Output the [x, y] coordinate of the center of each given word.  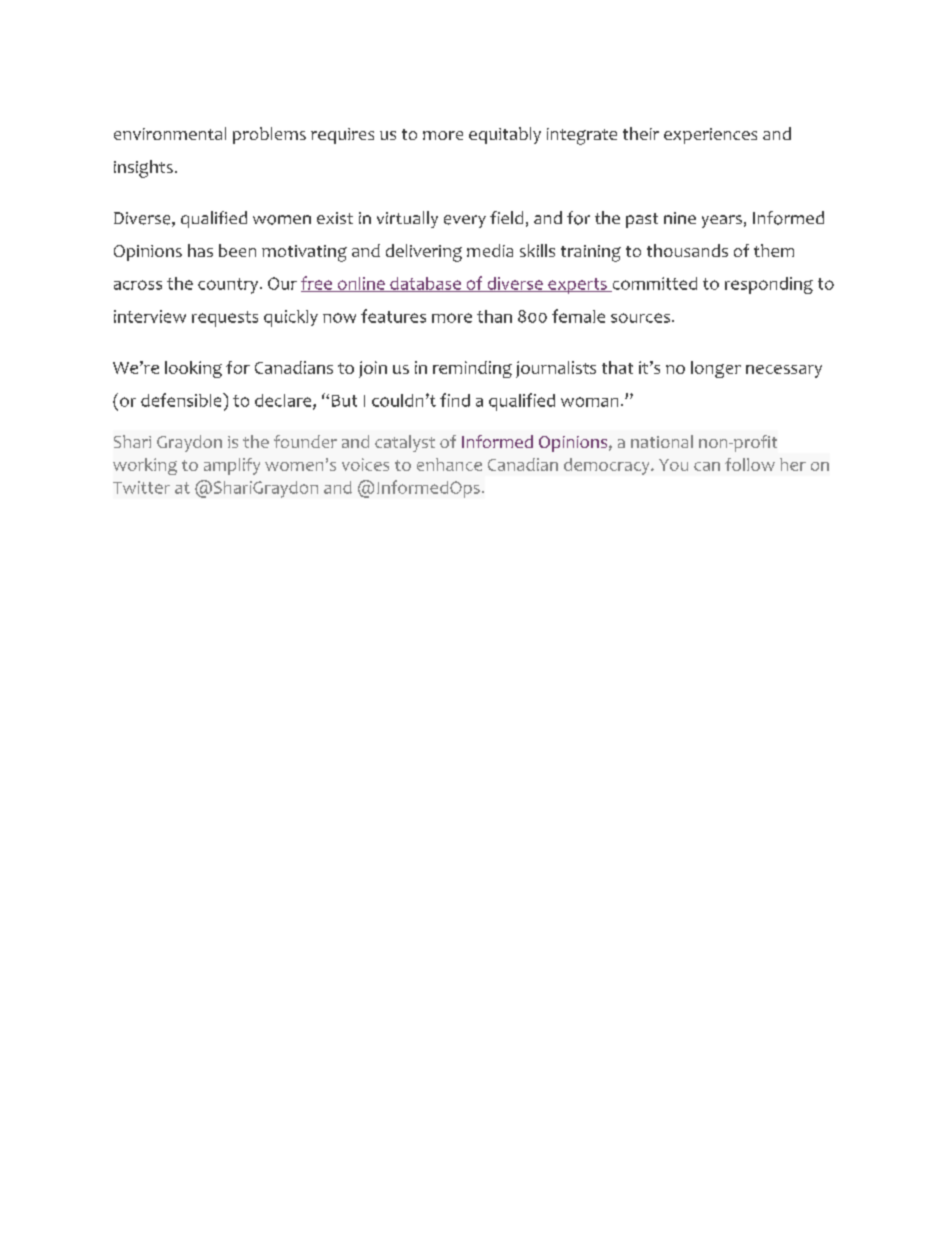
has [200, 250]
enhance [449, 464]
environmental [170, 133]
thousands [687, 250]
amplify [232, 466]
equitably [505, 135]
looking [193, 369]
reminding [472, 369]
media [490, 250]
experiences [710, 136]
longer [716, 369]
